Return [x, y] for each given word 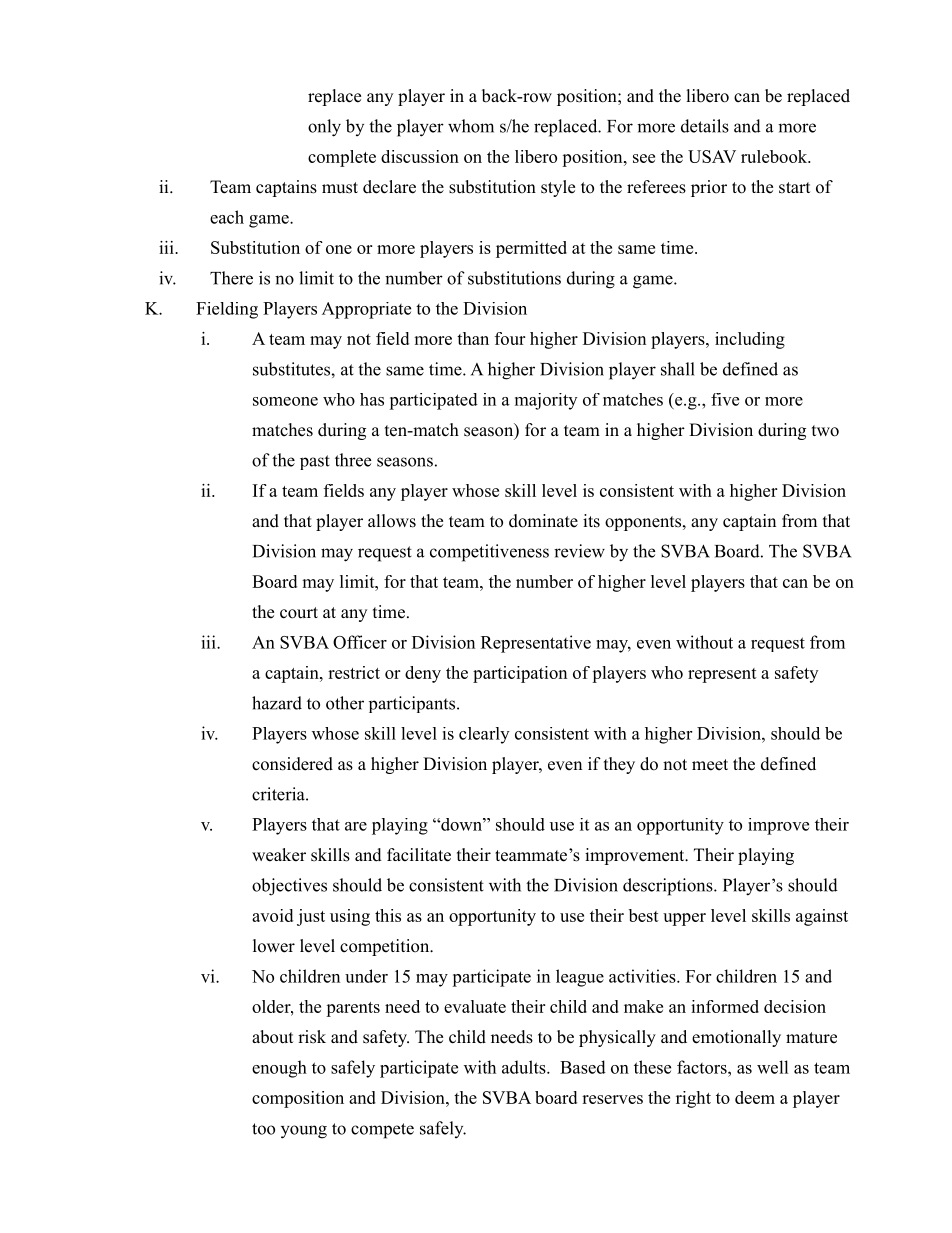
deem [755, 1097]
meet [710, 765]
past [315, 462]
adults [524, 1067]
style [558, 188]
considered [292, 764]
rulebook [775, 156]
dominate [543, 521]
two [825, 431]
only [324, 128]
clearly [484, 735]
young [304, 1132]
